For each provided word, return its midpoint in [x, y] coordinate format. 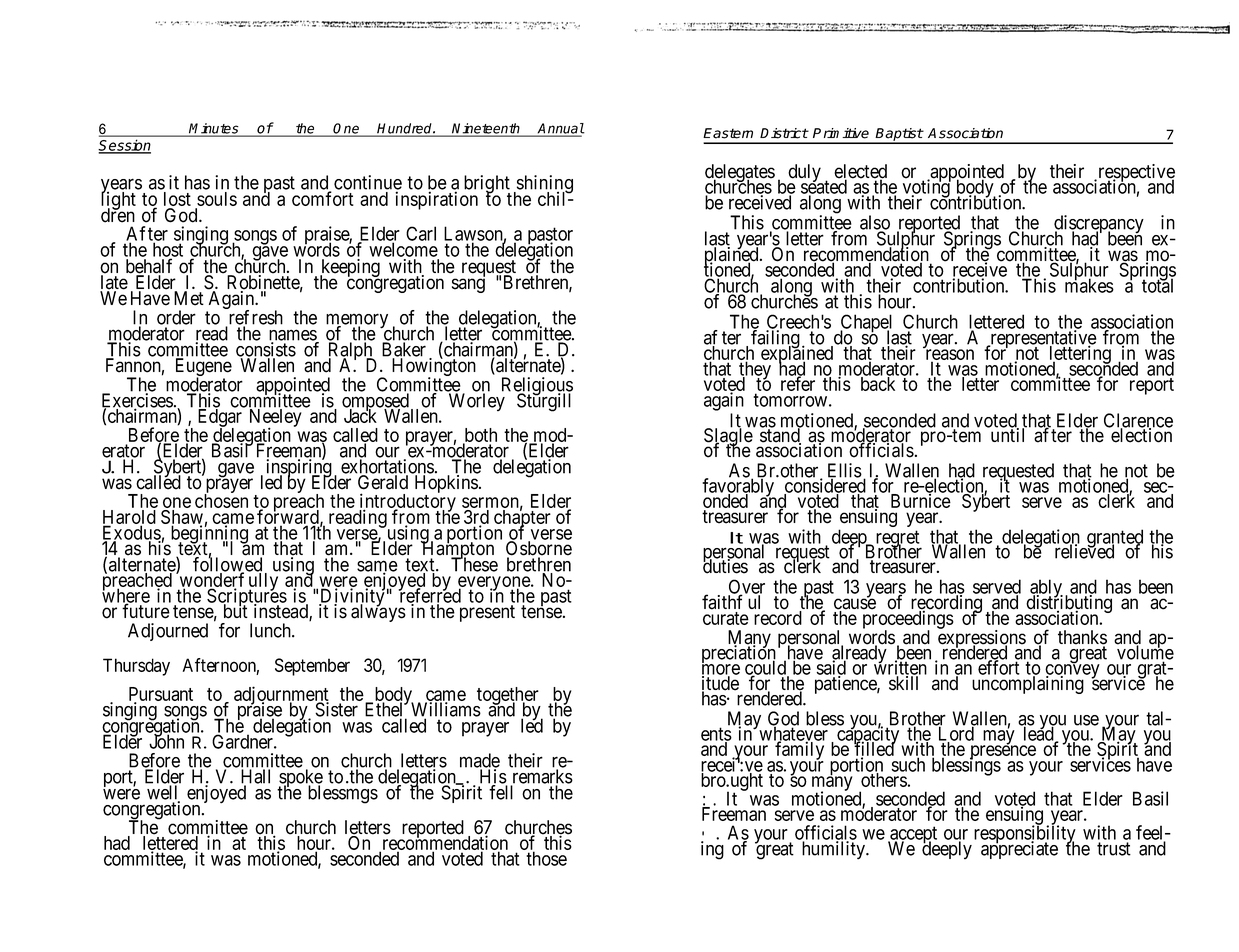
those [546, 858]
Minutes [214, 129]
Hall [255, 777]
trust [1114, 849]
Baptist [899, 135]
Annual [560, 129]
